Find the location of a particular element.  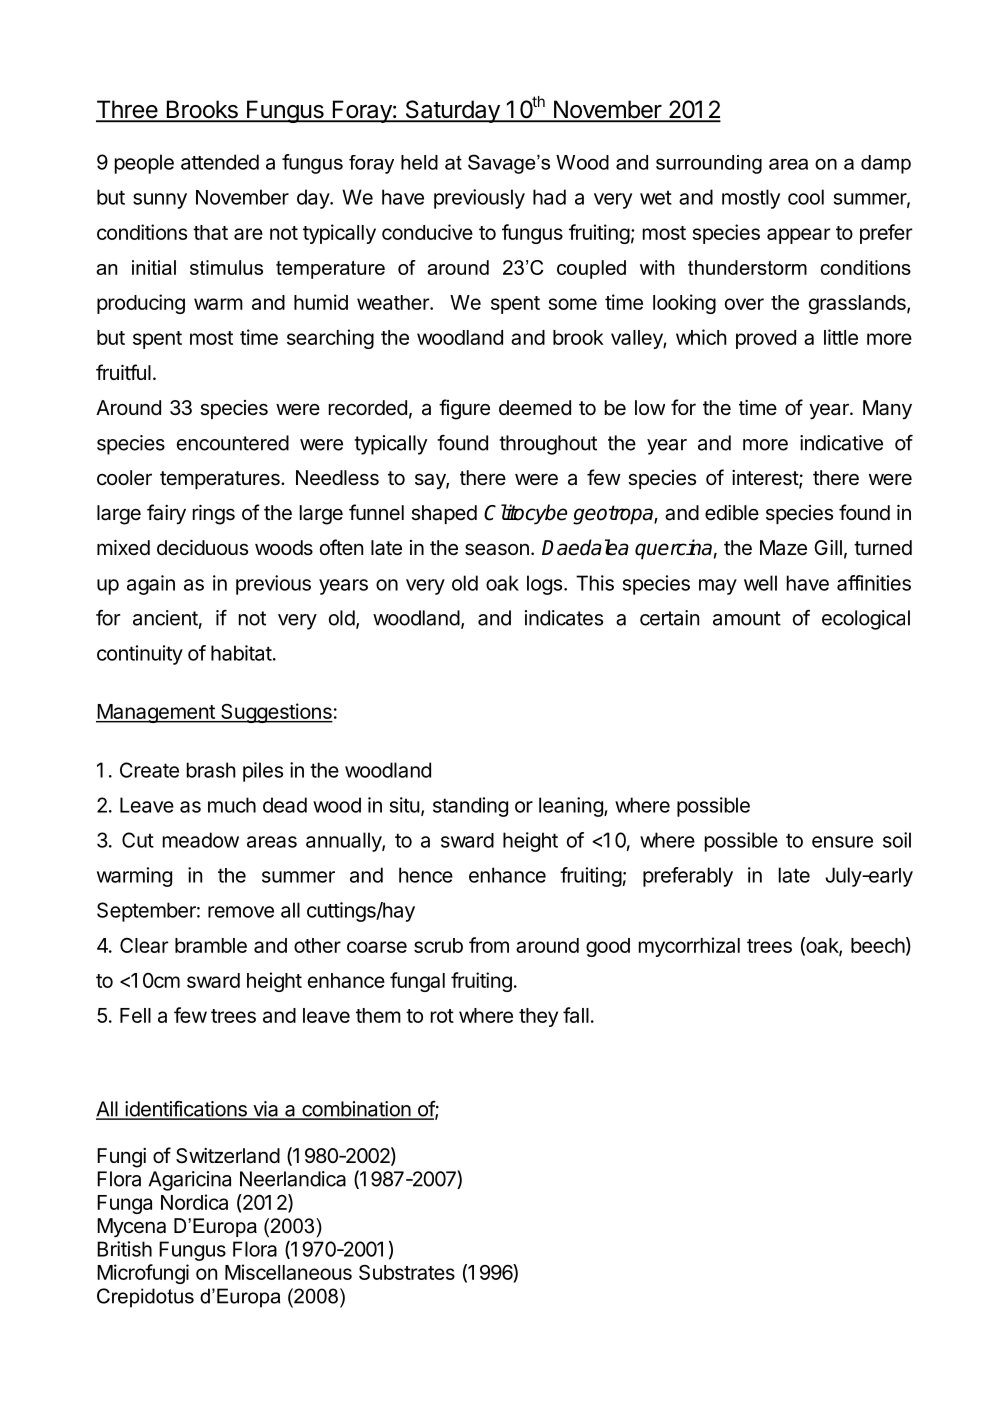

Substrates is located at coordinates (407, 1272).
